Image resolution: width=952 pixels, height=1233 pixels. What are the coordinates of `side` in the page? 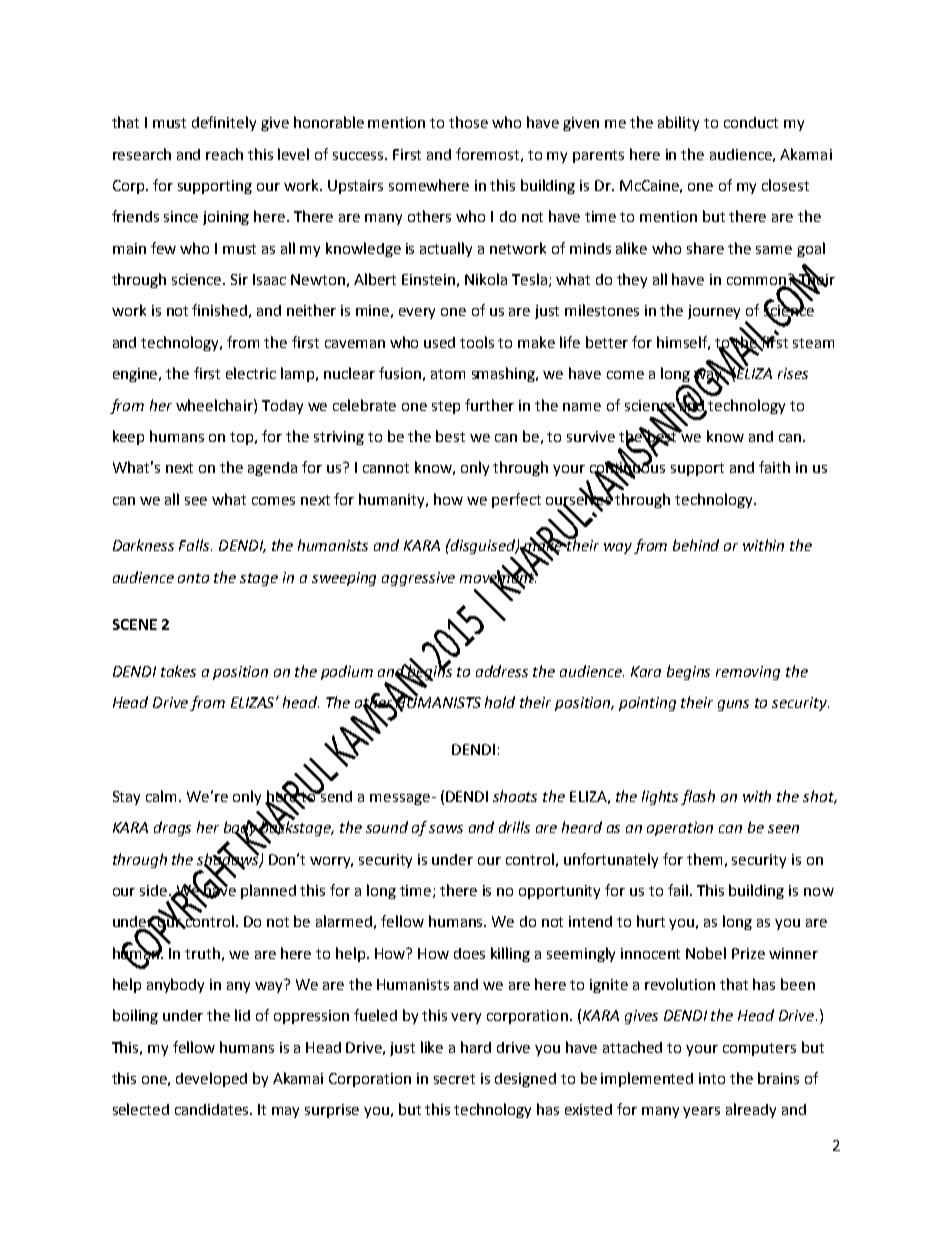 It's located at (155, 890).
